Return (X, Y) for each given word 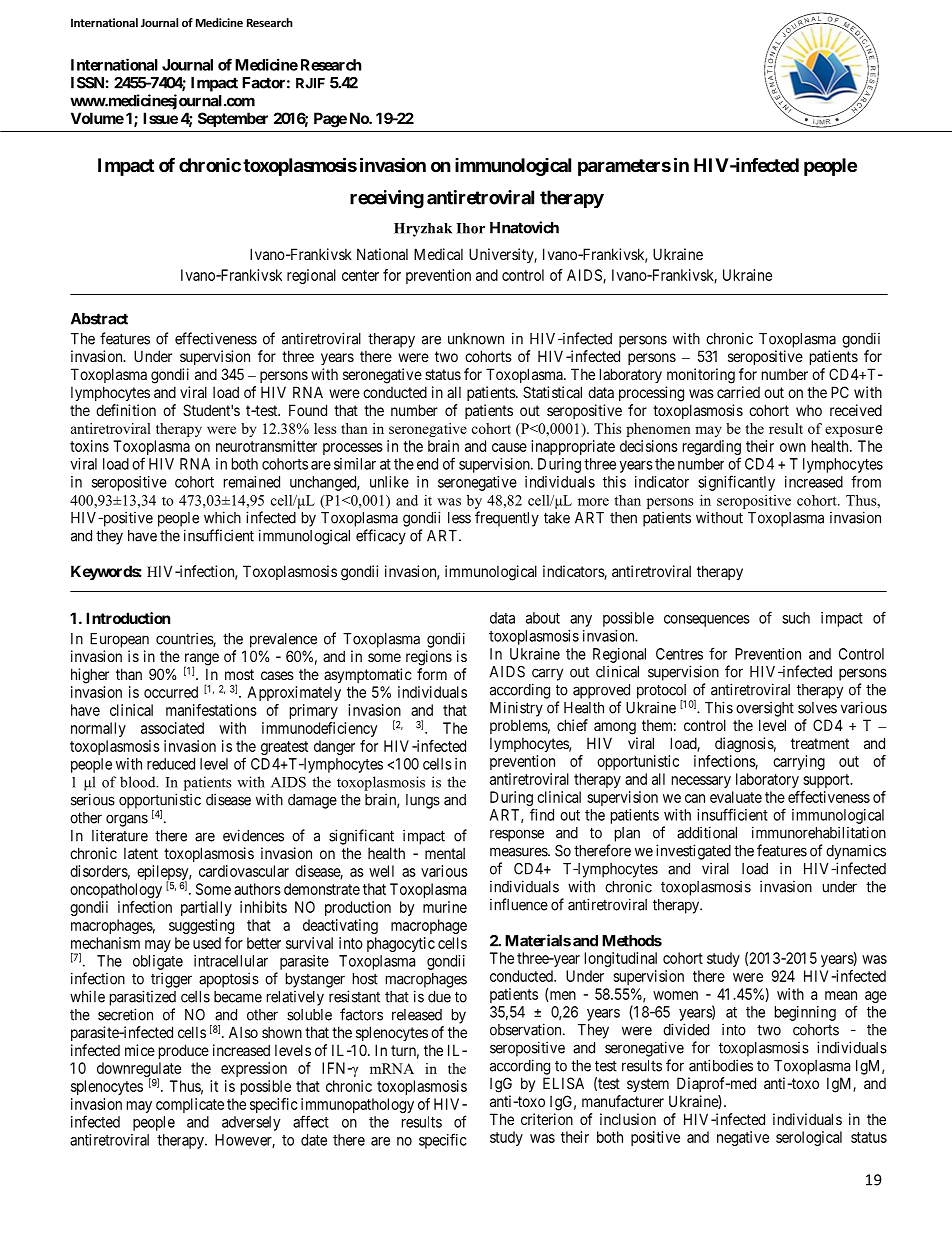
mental (445, 853)
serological (809, 1138)
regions (429, 658)
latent (141, 853)
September (233, 119)
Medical (438, 254)
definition (126, 410)
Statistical (552, 392)
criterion (547, 1119)
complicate (190, 1105)
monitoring (701, 376)
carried (738, 392)
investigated (693, 852)
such (796, 618)
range (201, 660)
